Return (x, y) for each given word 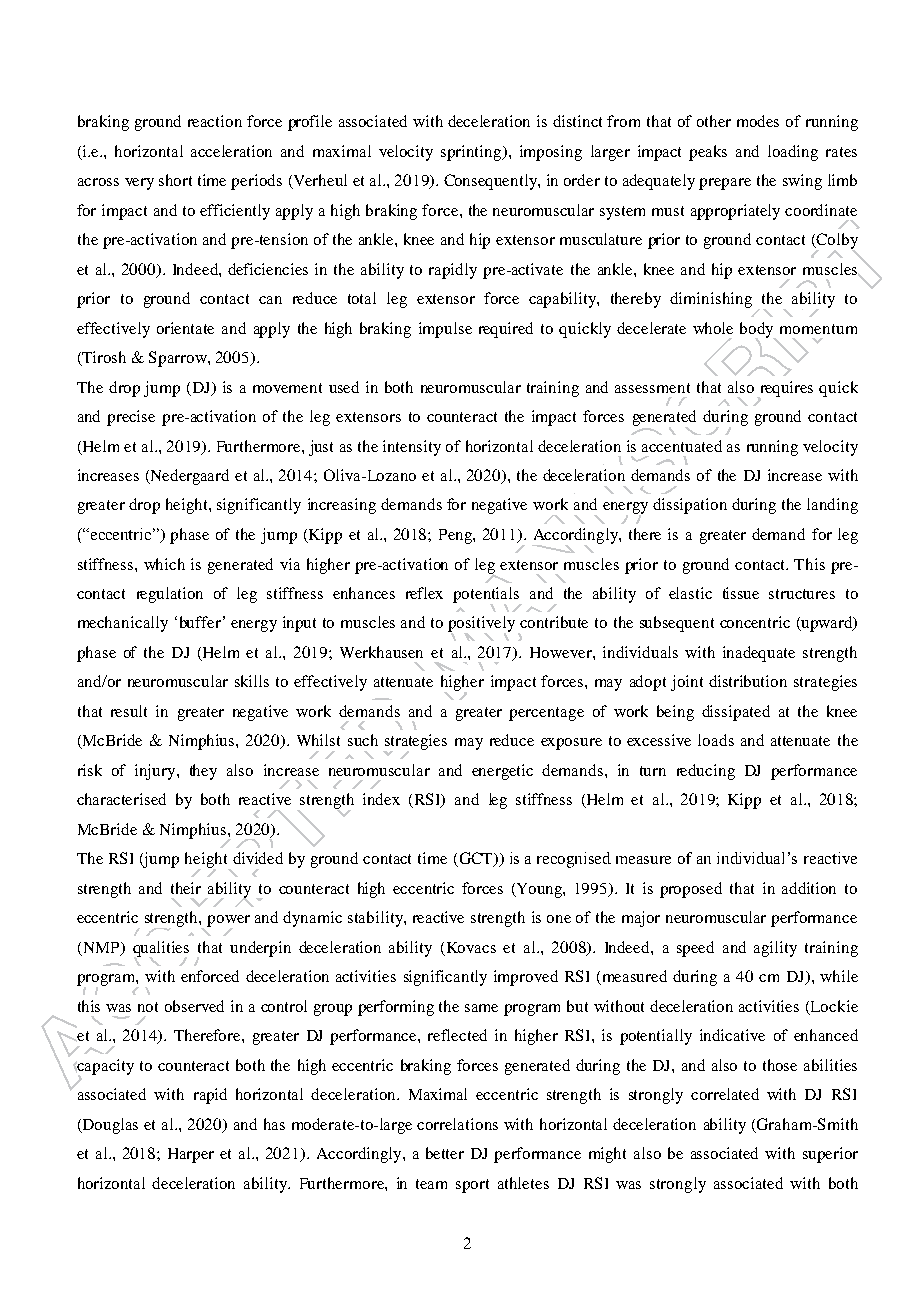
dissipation (690, 506)
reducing (706, 772)
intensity (412, 448)
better (445, 1153)
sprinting (472, 153)
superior (830, 1155)
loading (793, 153)
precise (131, 418)
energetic (502, 772)
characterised (121, 799)
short (175, 180)
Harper (191, 1155)
